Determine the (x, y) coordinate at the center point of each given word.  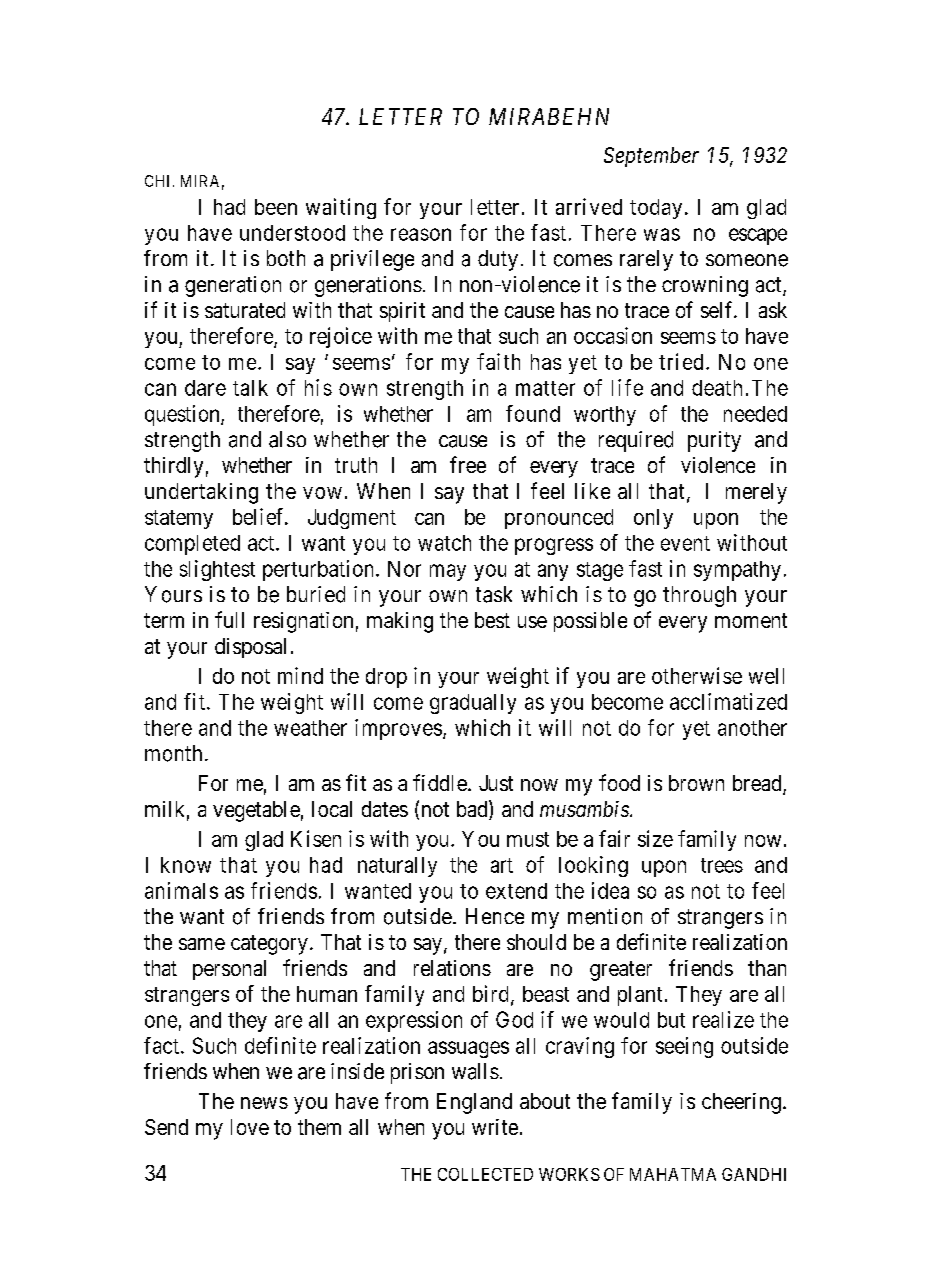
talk (250, 388)
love (250, 1127)
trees (722, 865)
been (276, 207)
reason (421, 234)
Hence (495, 916)
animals (181, 890)
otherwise (697, 675)
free (468, 464)
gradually (473, 704)
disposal (250, 648)
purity (714, 441)
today (656, 209)
